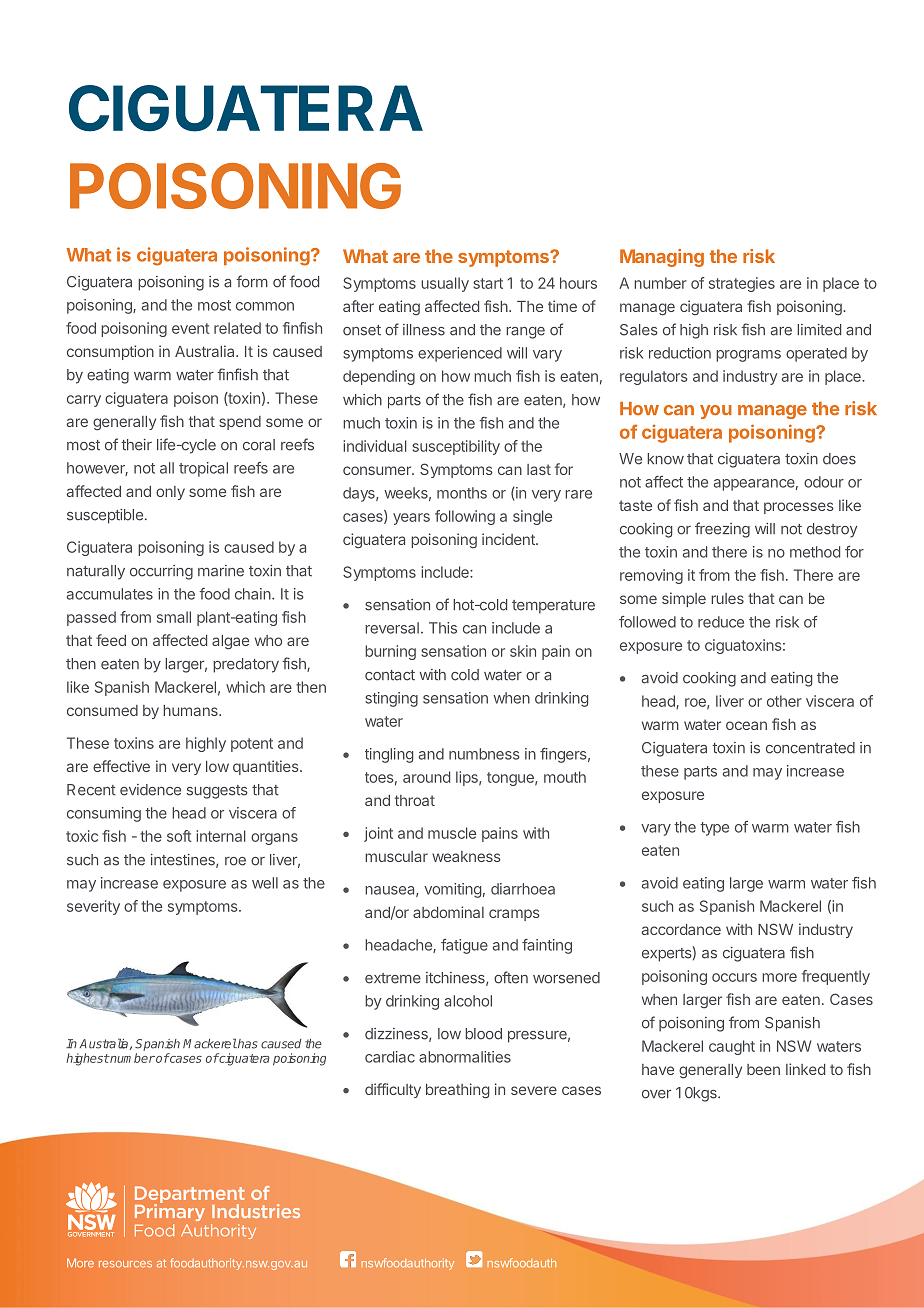 The width and height of the screenshot is (924, 1308). What do you see at coordinates (445, 284) in the screenshot?
I see `usually` at bounding box center [445, 284].
